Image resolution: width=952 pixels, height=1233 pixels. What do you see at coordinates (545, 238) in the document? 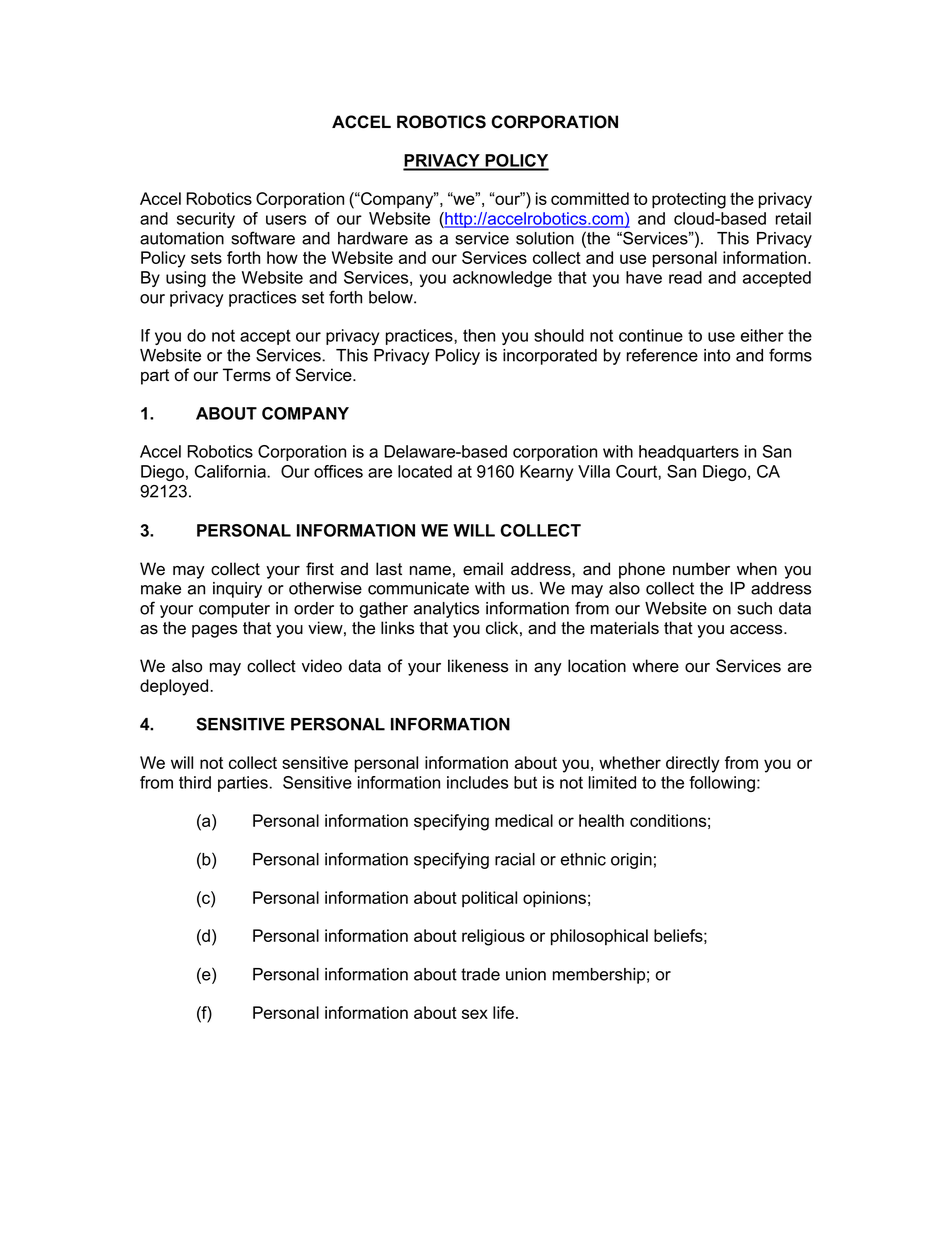
I see `solution` at bounding box center [545, 238].
